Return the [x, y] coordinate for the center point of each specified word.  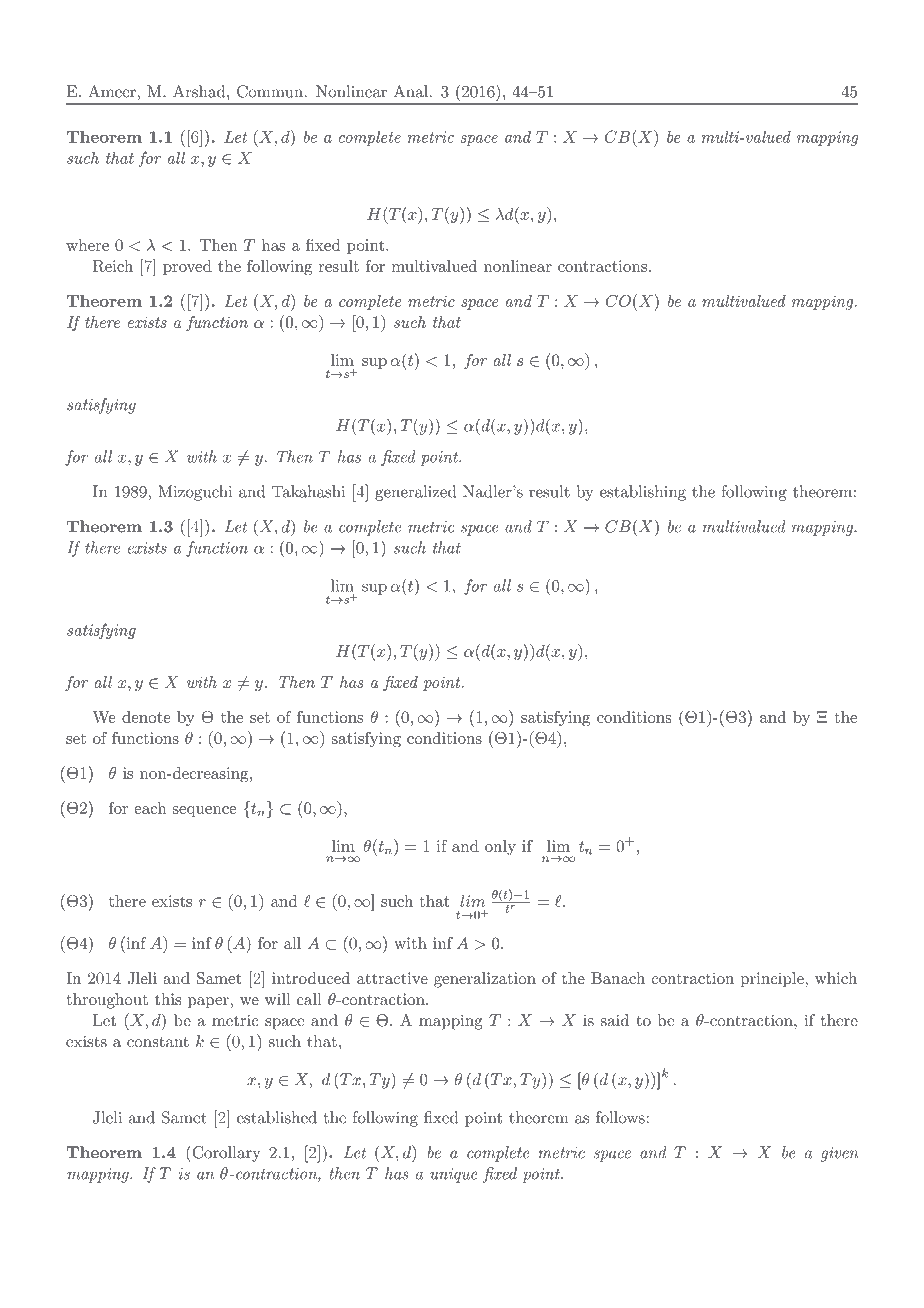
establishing [643, 493]
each [150, 808]
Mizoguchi [195, 493]
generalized [415, 493]
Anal [411, 91]
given [839, 1154]
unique [454, 1175]
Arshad [200, 91]
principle [773, 979]
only [500, 847]
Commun [270, 91]
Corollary [225, 1153]
